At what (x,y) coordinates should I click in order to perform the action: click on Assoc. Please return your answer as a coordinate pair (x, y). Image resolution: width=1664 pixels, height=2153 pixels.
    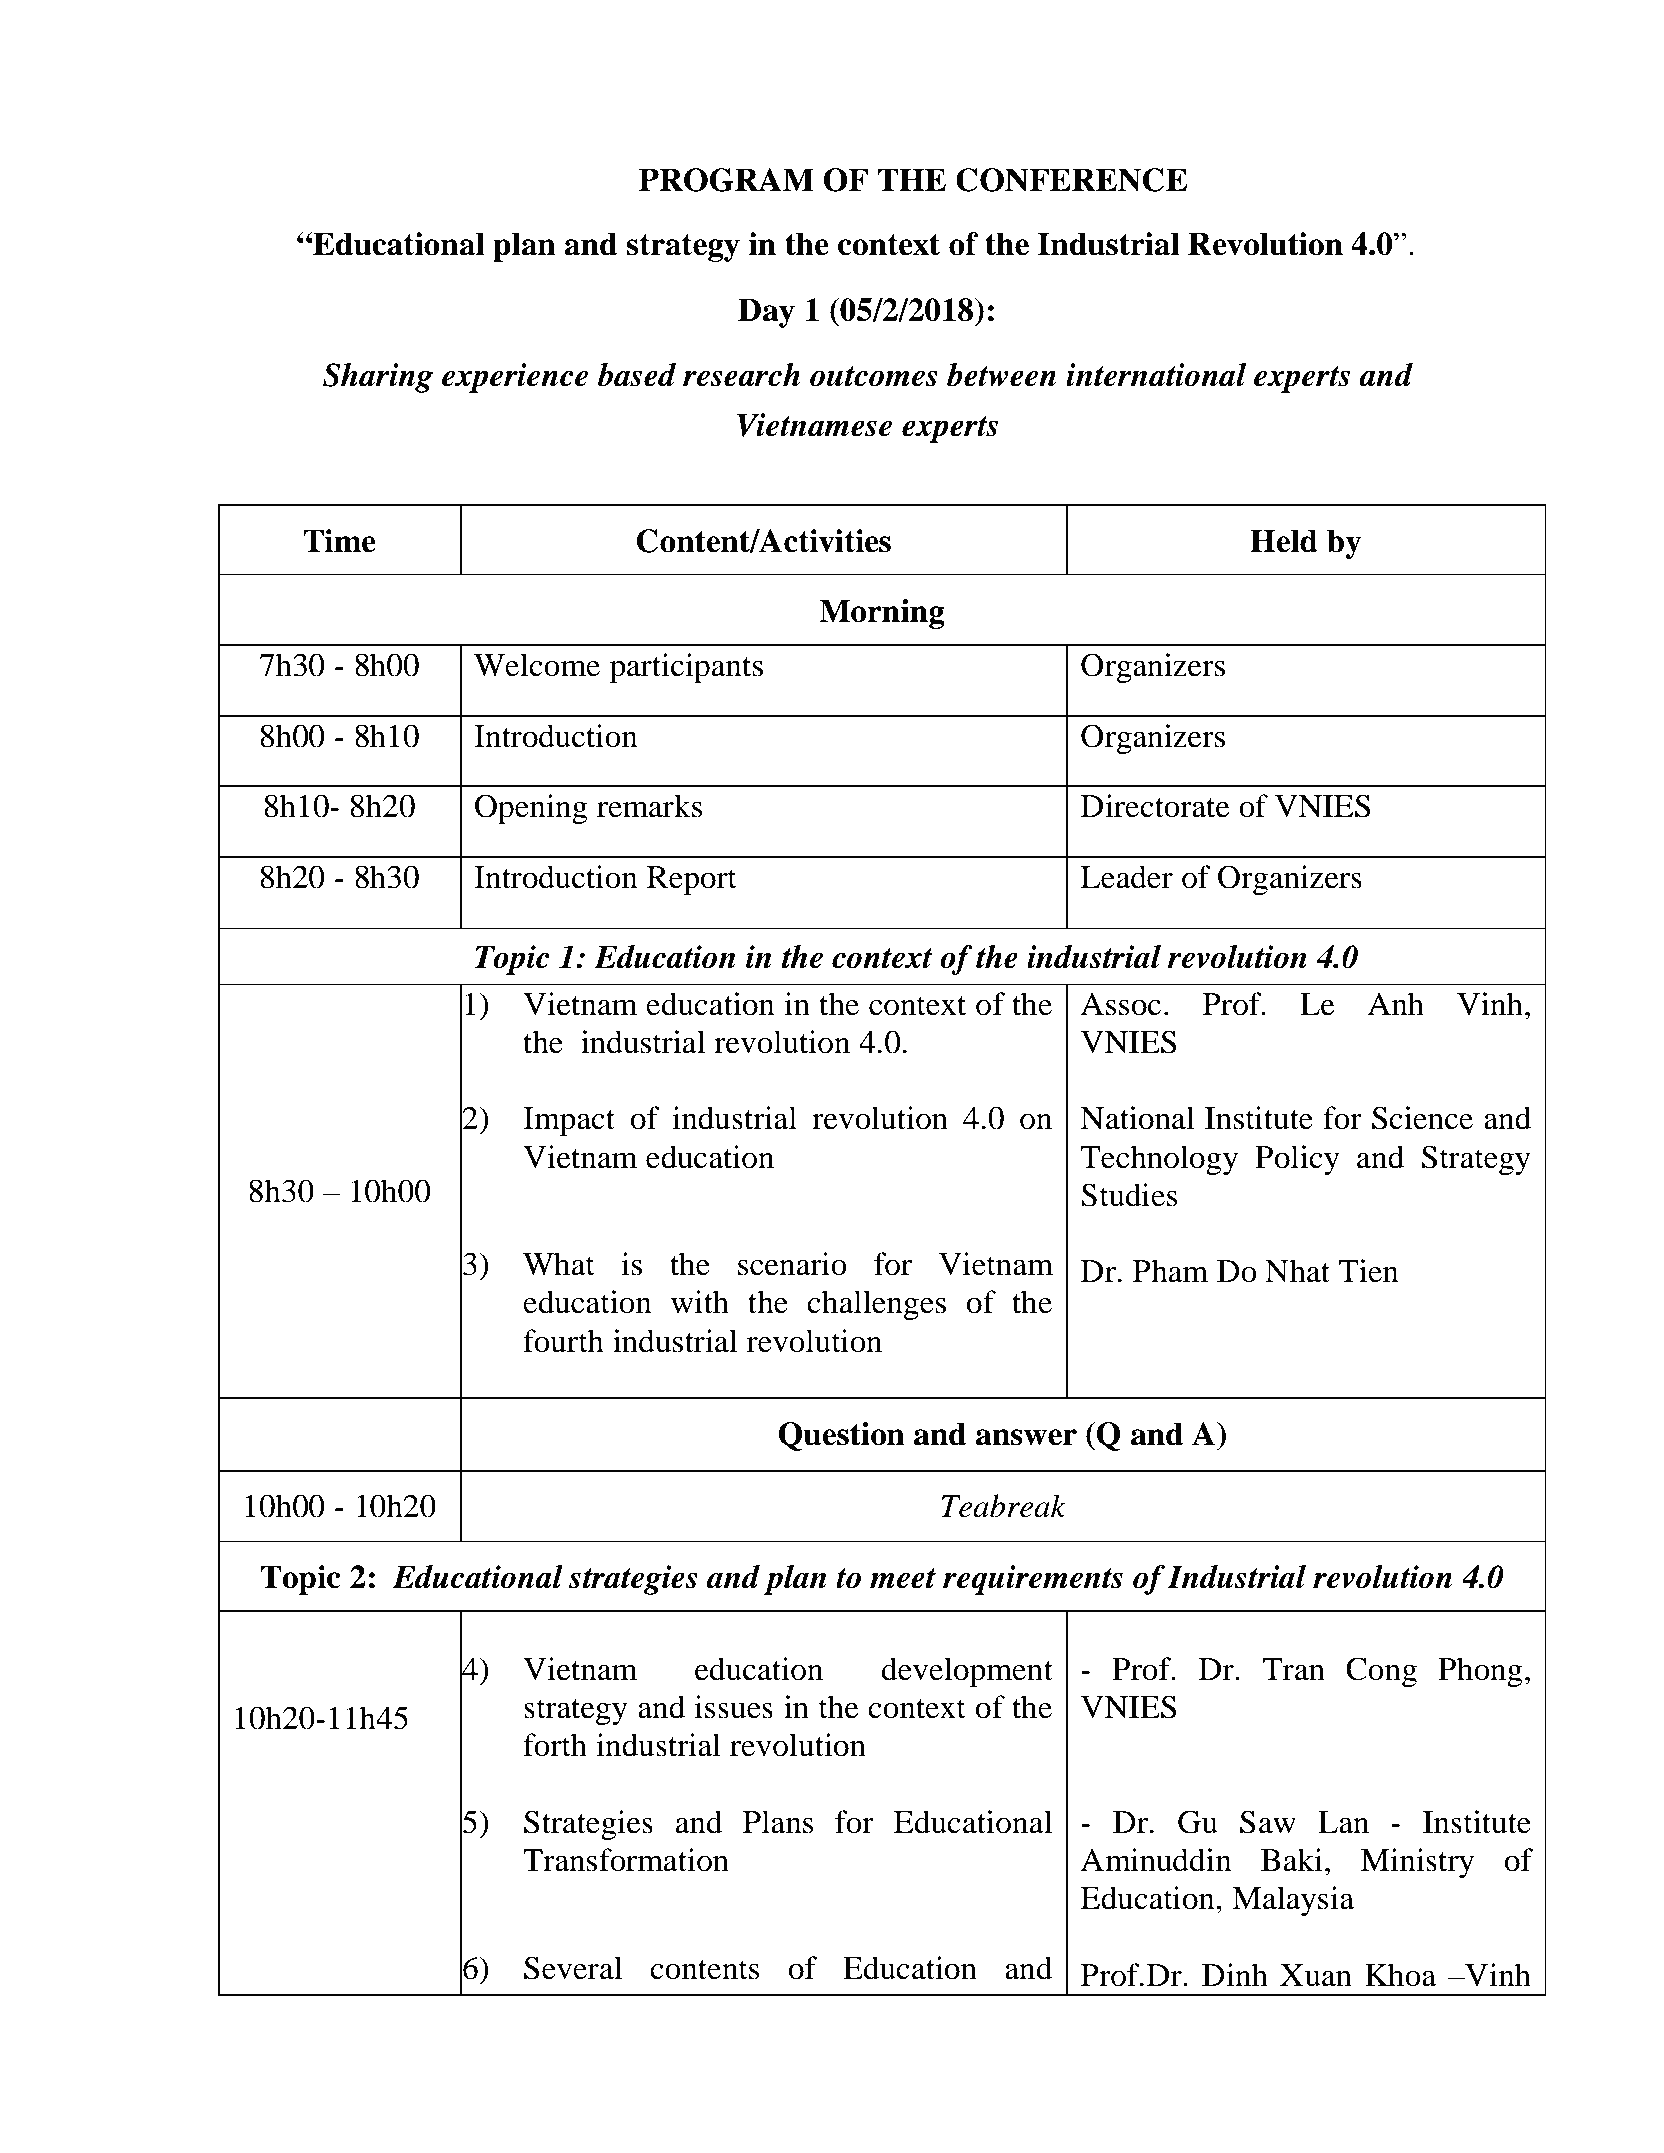
    Looking at the image, I should click on (1121, 1004).
